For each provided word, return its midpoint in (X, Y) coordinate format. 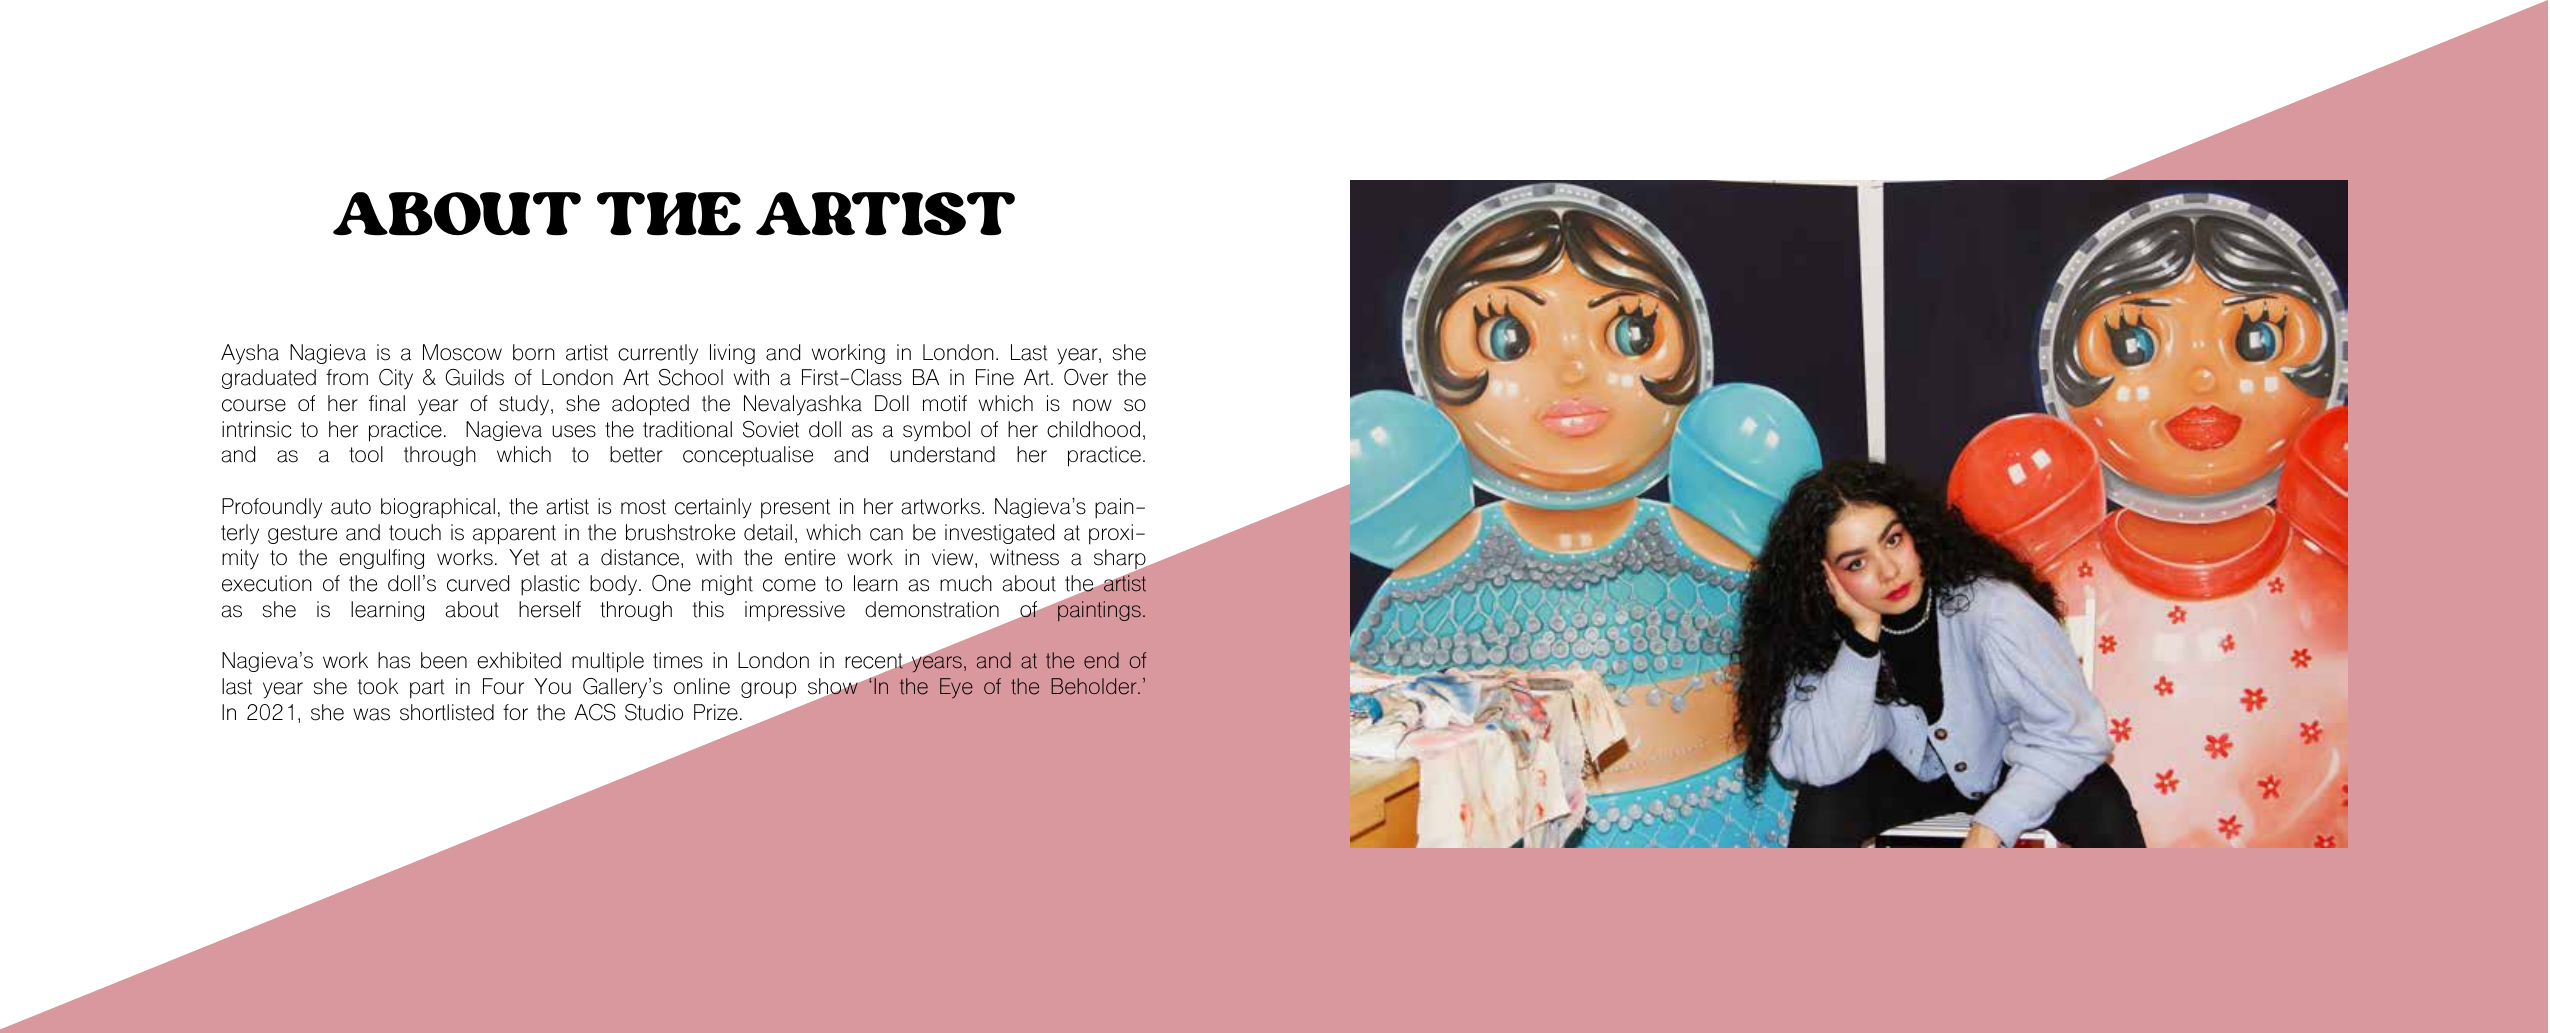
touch (415, 532)
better (636, 454)
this (708, 609)
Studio (654, 712)
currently (658, 354)
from (347, 377)
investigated (999, 534)
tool (366, 454)
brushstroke (680, 532)
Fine (995, 377)
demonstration (932, 609)
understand (942, 454)
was (371, 714)
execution (267, 583)
